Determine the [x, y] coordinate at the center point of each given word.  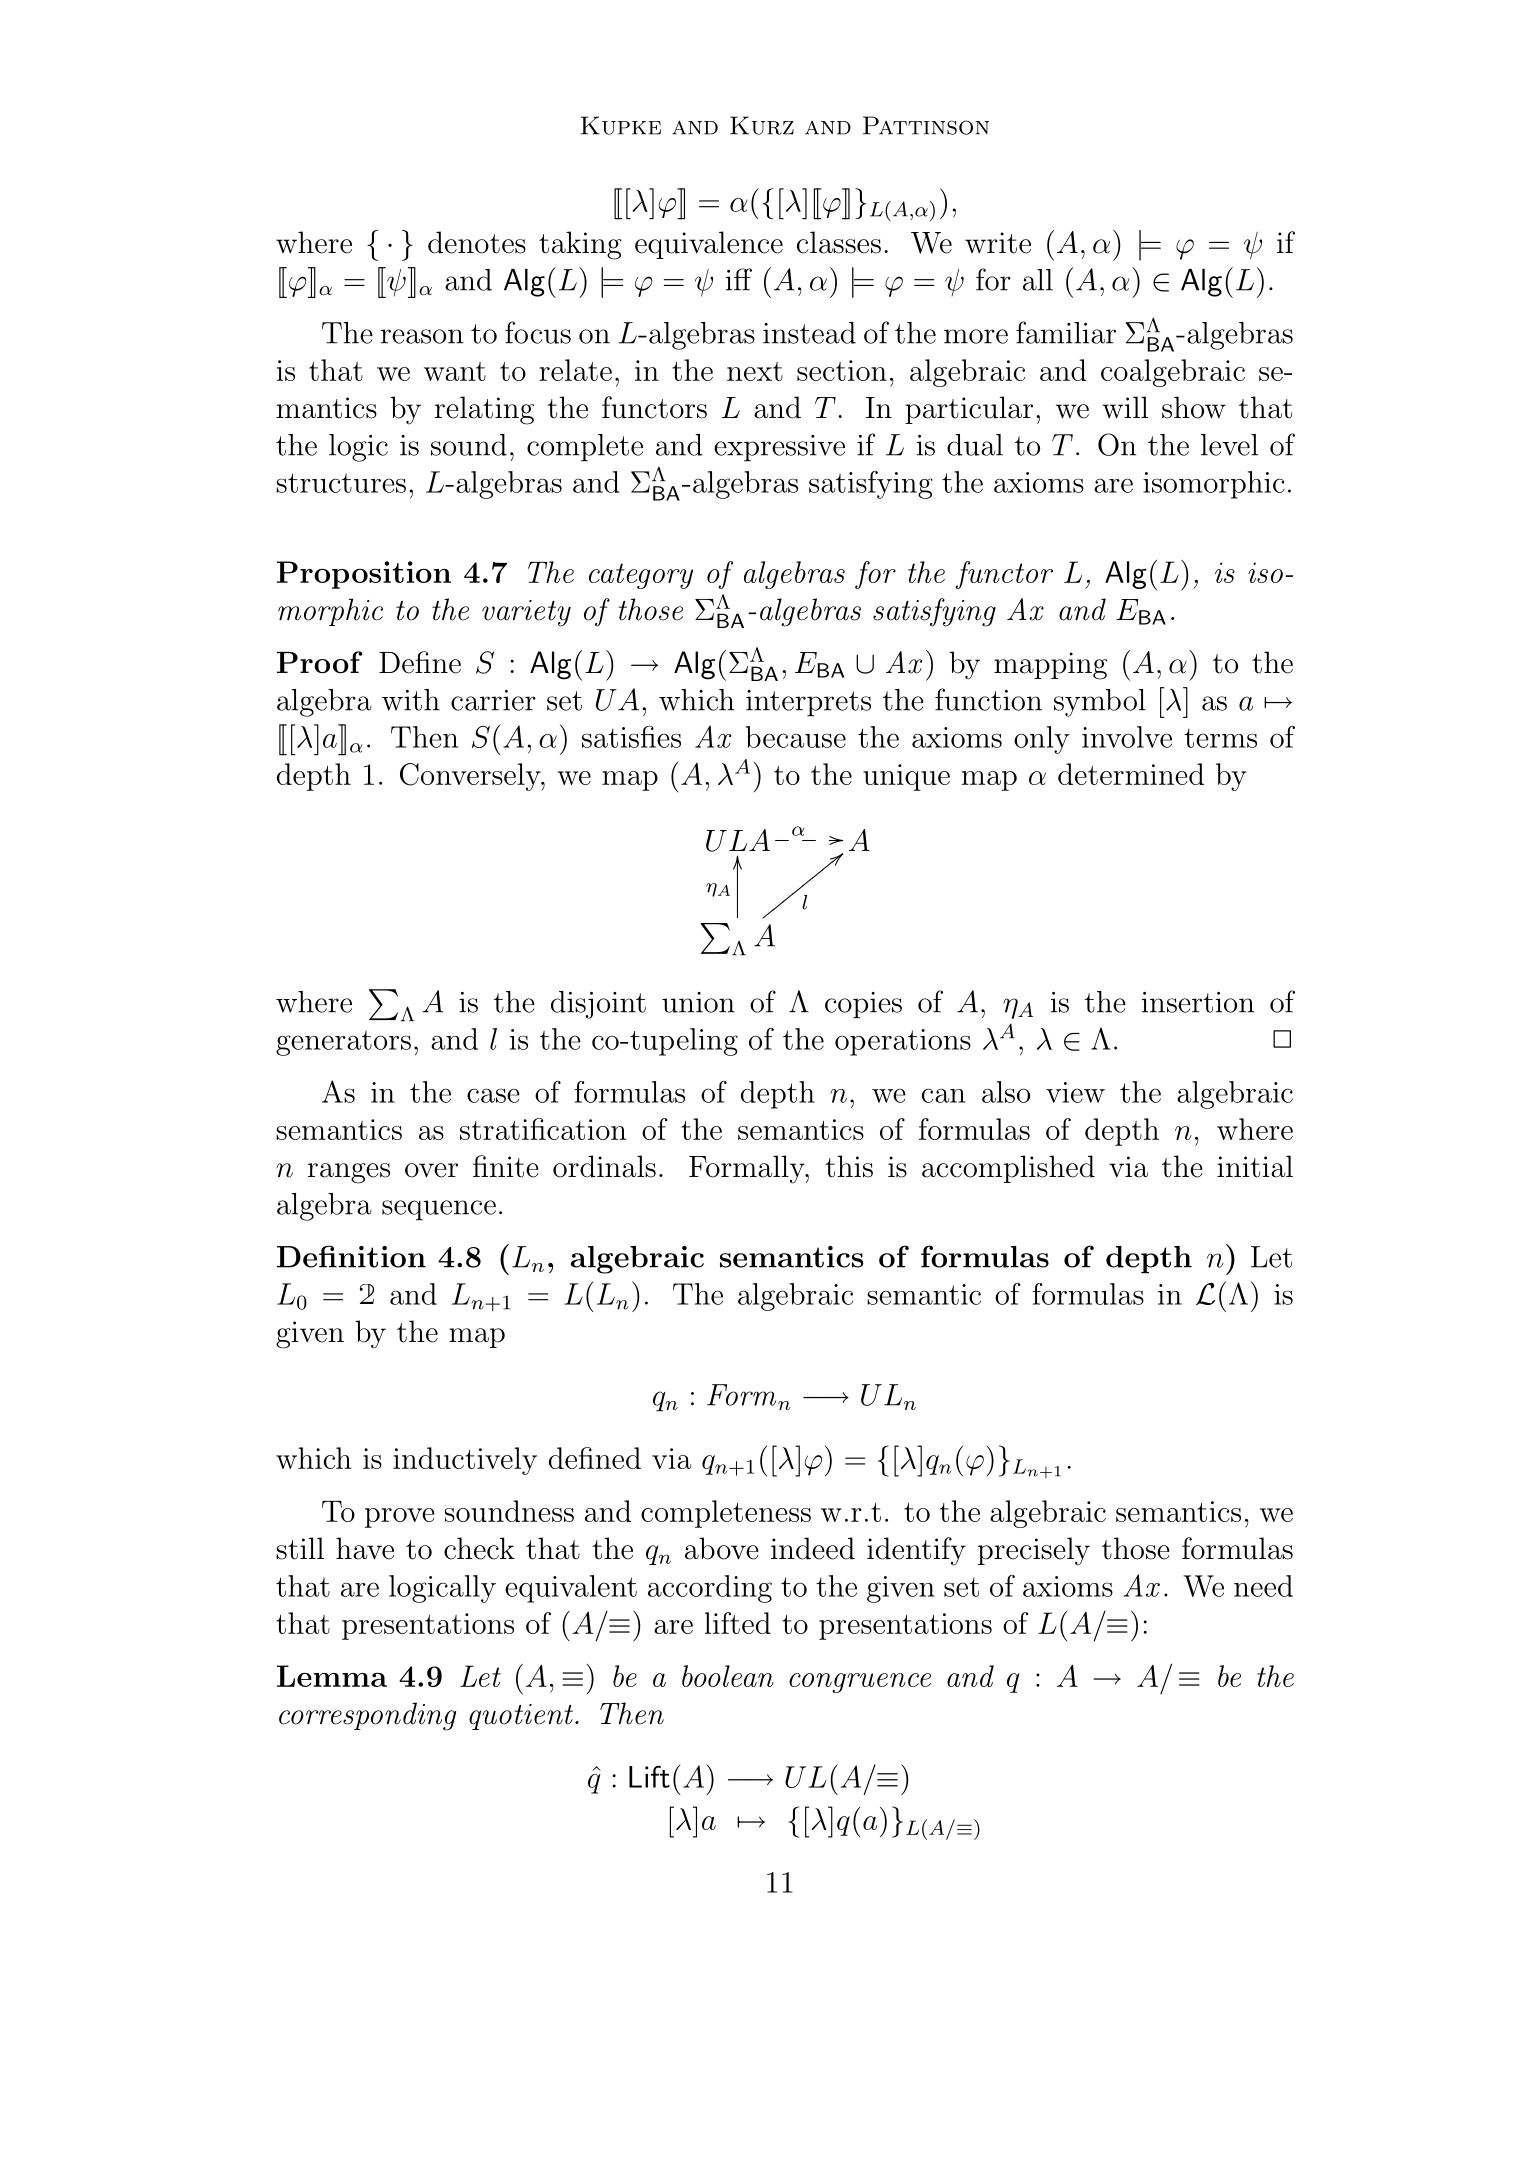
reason [422, 336]
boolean [728, 1676]
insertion [1198, 1002]
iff [739, 279]
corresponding [367, 1716]
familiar [1066, 332]
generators [343, 1043]
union [698, 1002]
